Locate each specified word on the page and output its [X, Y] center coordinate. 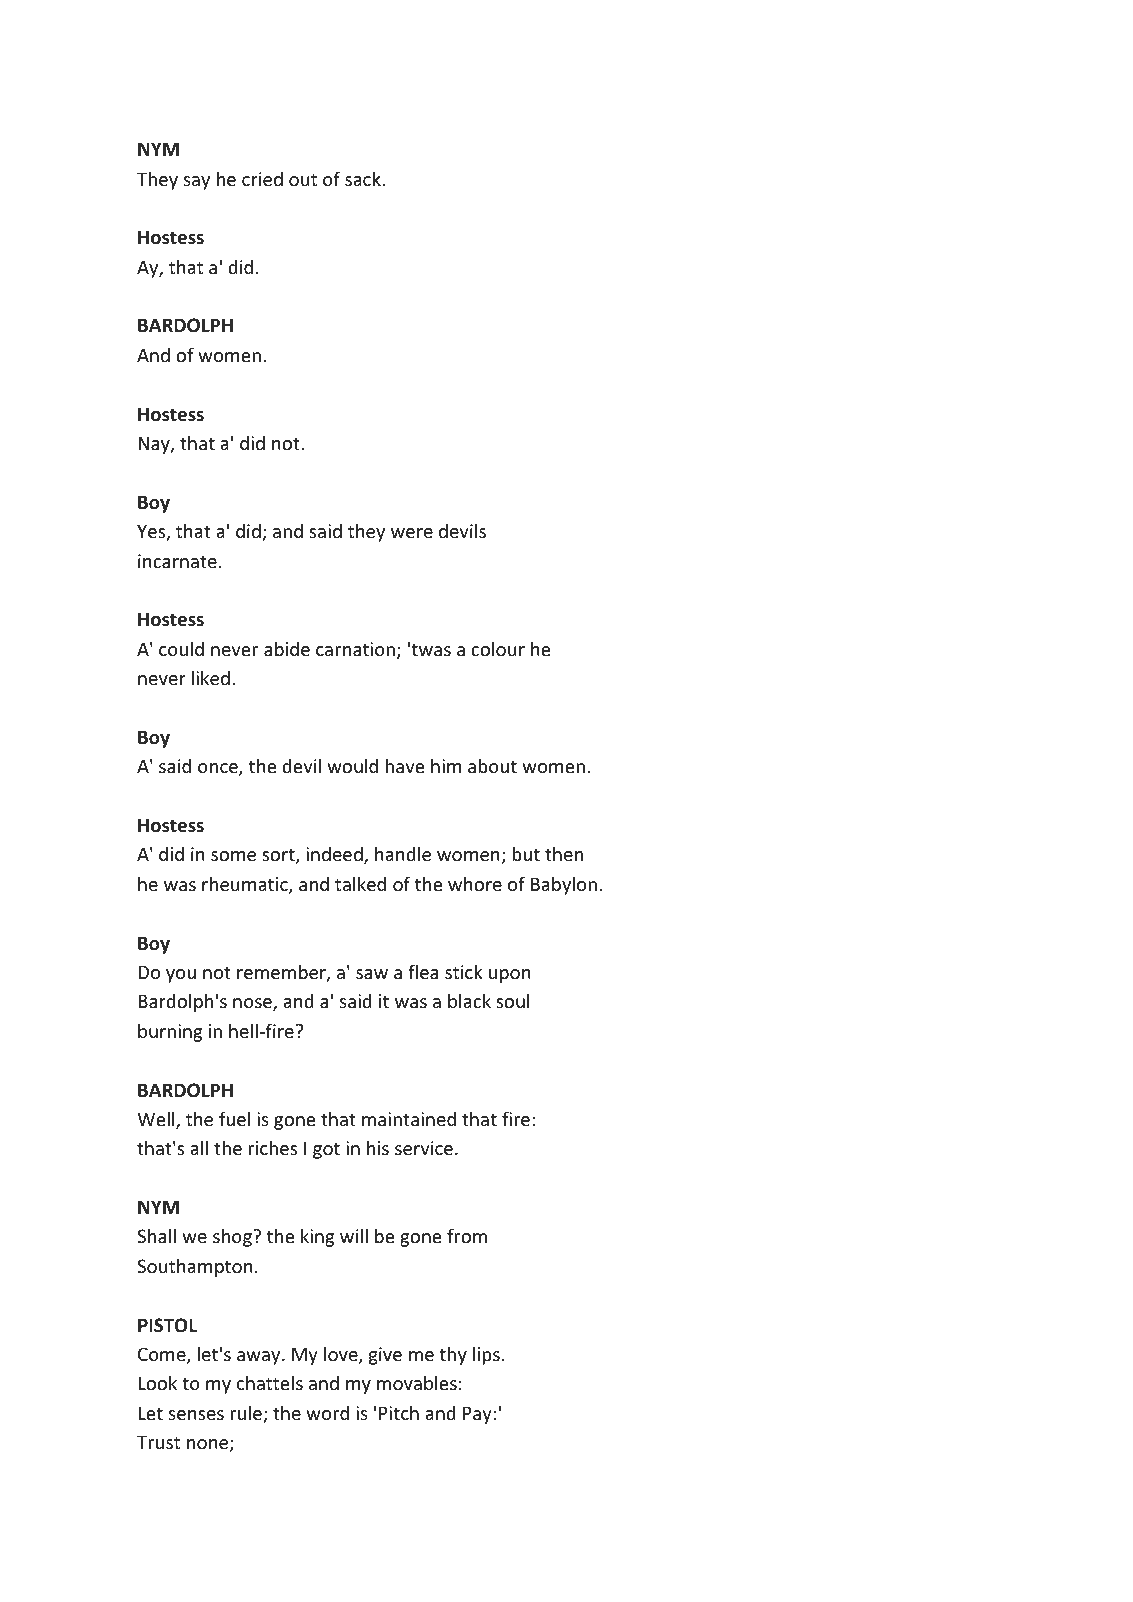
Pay [478, 1415]
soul [513, 1000]
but [526, 853]
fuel [234, 1118]
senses [196, 1415]
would [352, 765]
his [378, 1147]
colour [498, 648]
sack [364, 178]
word [327, 1413]
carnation [355, 649]
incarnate [177, 561]
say [197, 183]
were [412, 533]
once [219, 769]
